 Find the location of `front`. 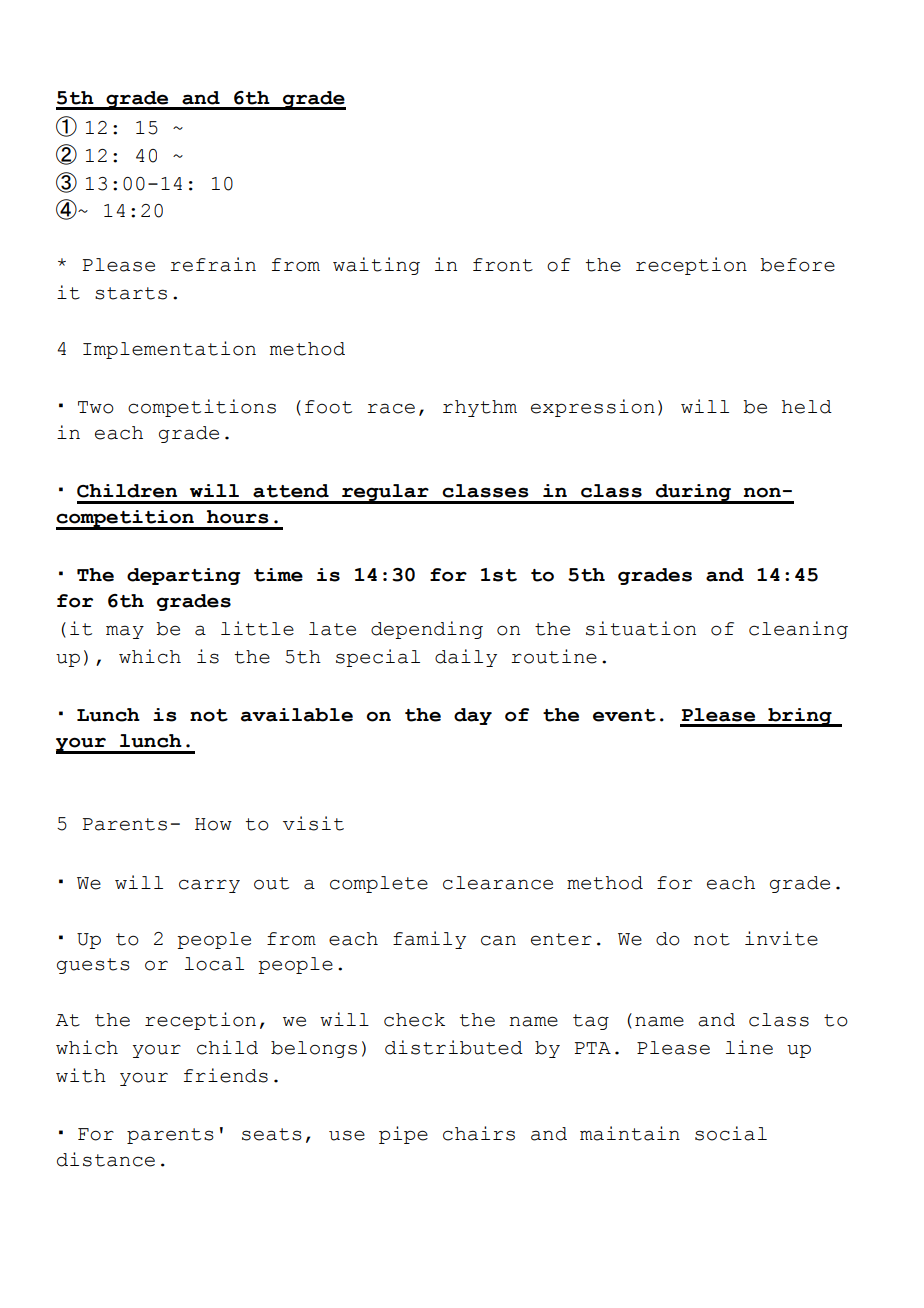

front is located at coordinates (503, 265).
